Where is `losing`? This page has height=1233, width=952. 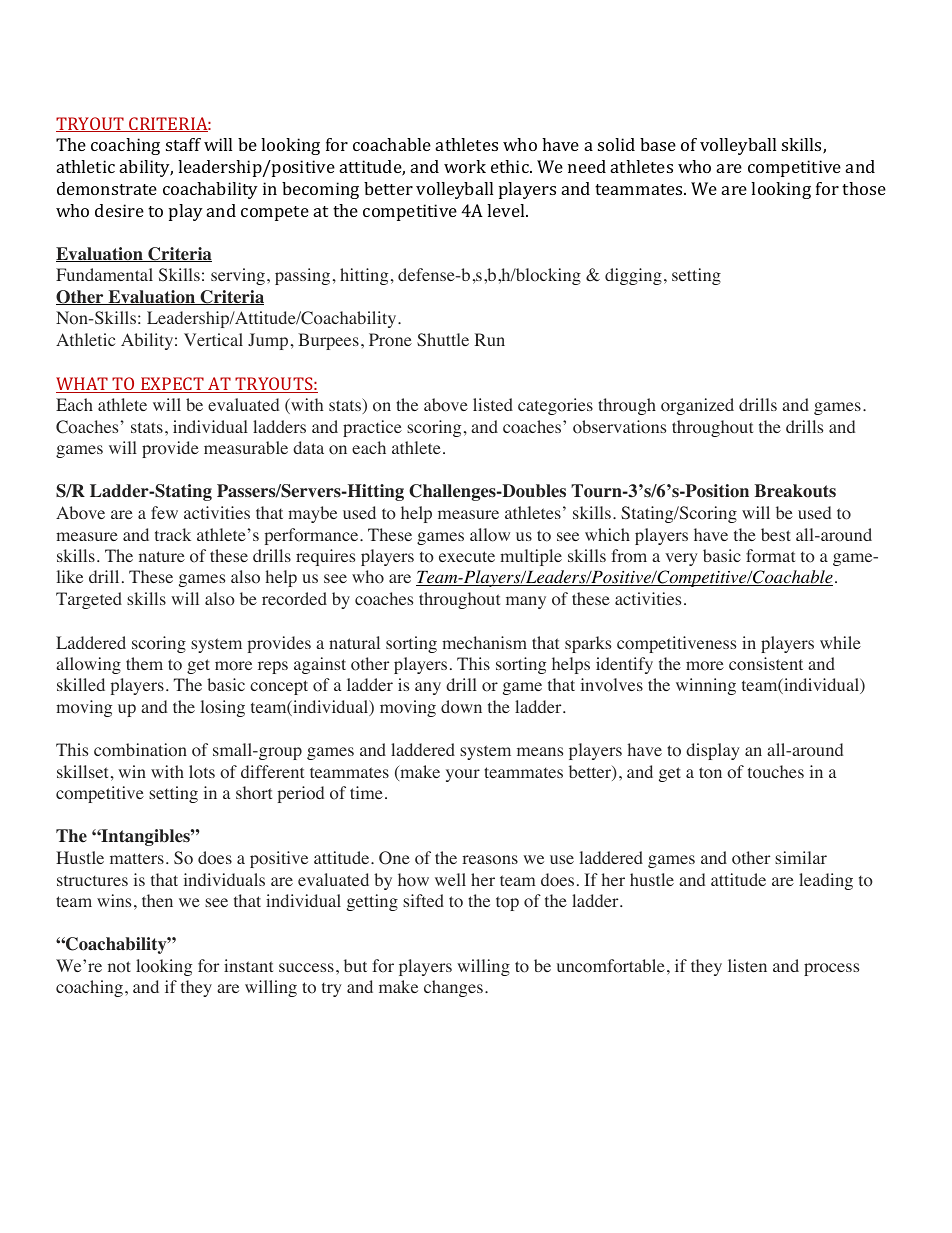 losing is located at coordinates (223, 708).
